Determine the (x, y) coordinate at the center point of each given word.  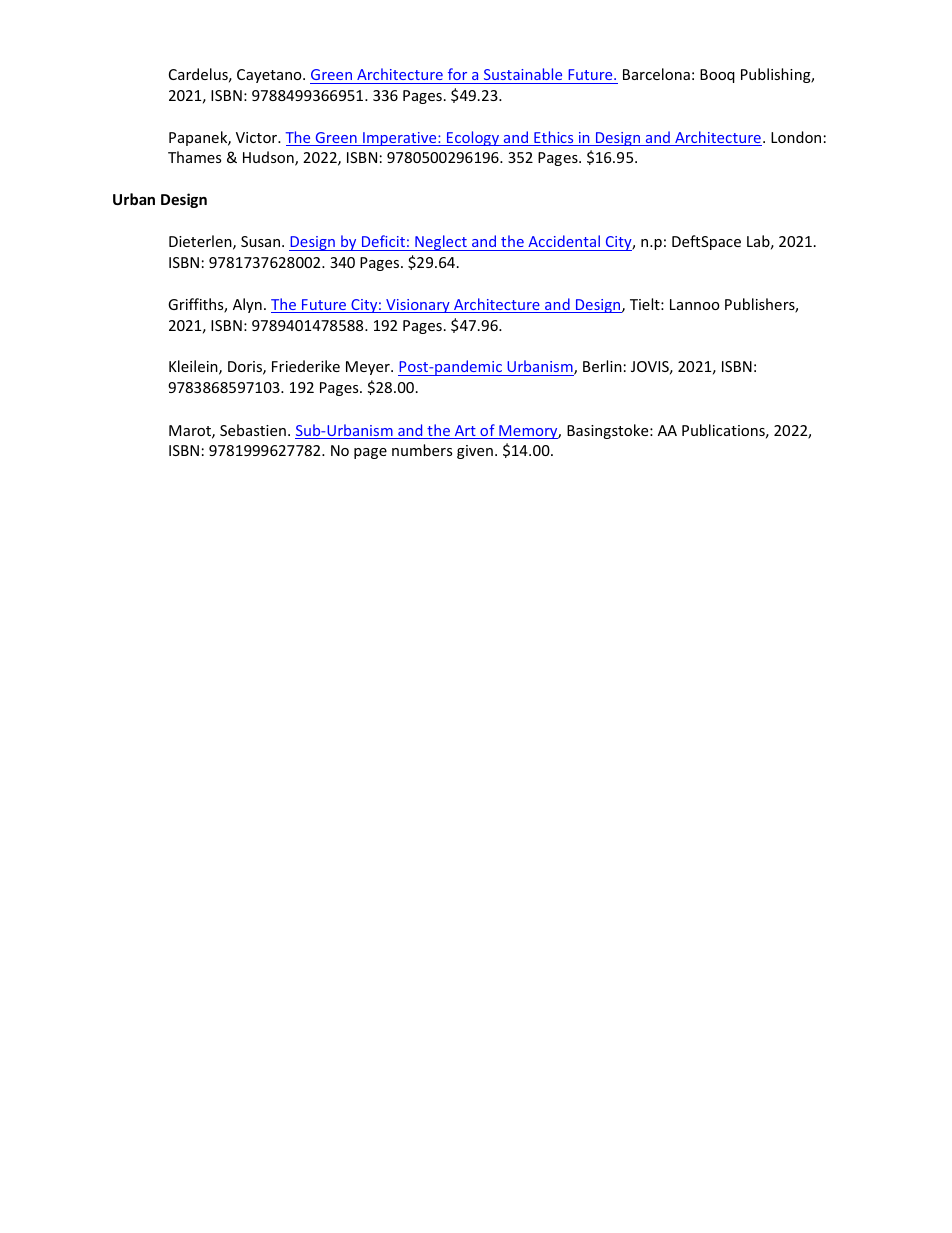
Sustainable (523, 74)
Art (465, 432)
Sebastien (253, 430)
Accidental (564, 241)
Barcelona (656, 74)
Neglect (441, 243)
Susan (262, 241)
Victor (258, 137)
